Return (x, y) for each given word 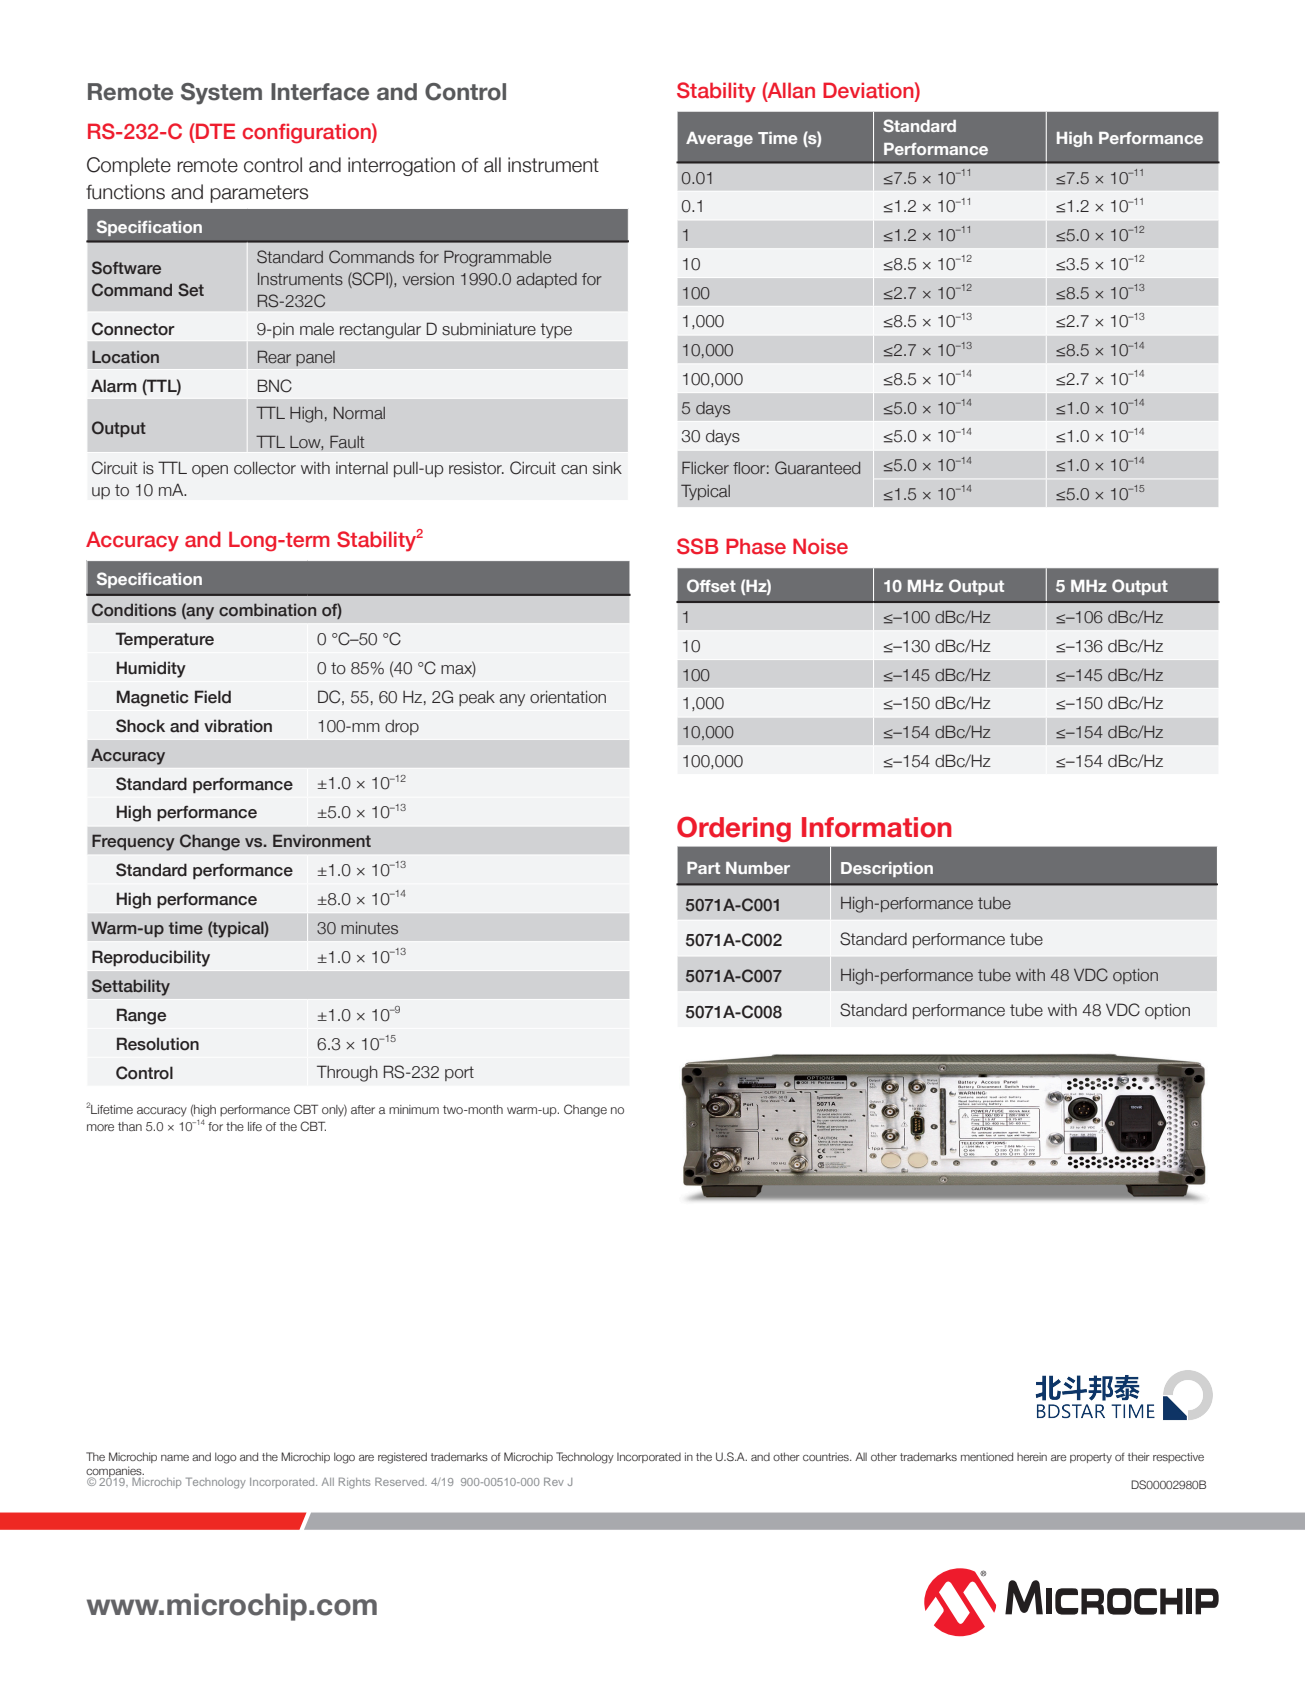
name (175, 1457)
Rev (554, 1481)
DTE (214, 131)
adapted (547, 280)
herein (1032, 1457)
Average (719, 139)
